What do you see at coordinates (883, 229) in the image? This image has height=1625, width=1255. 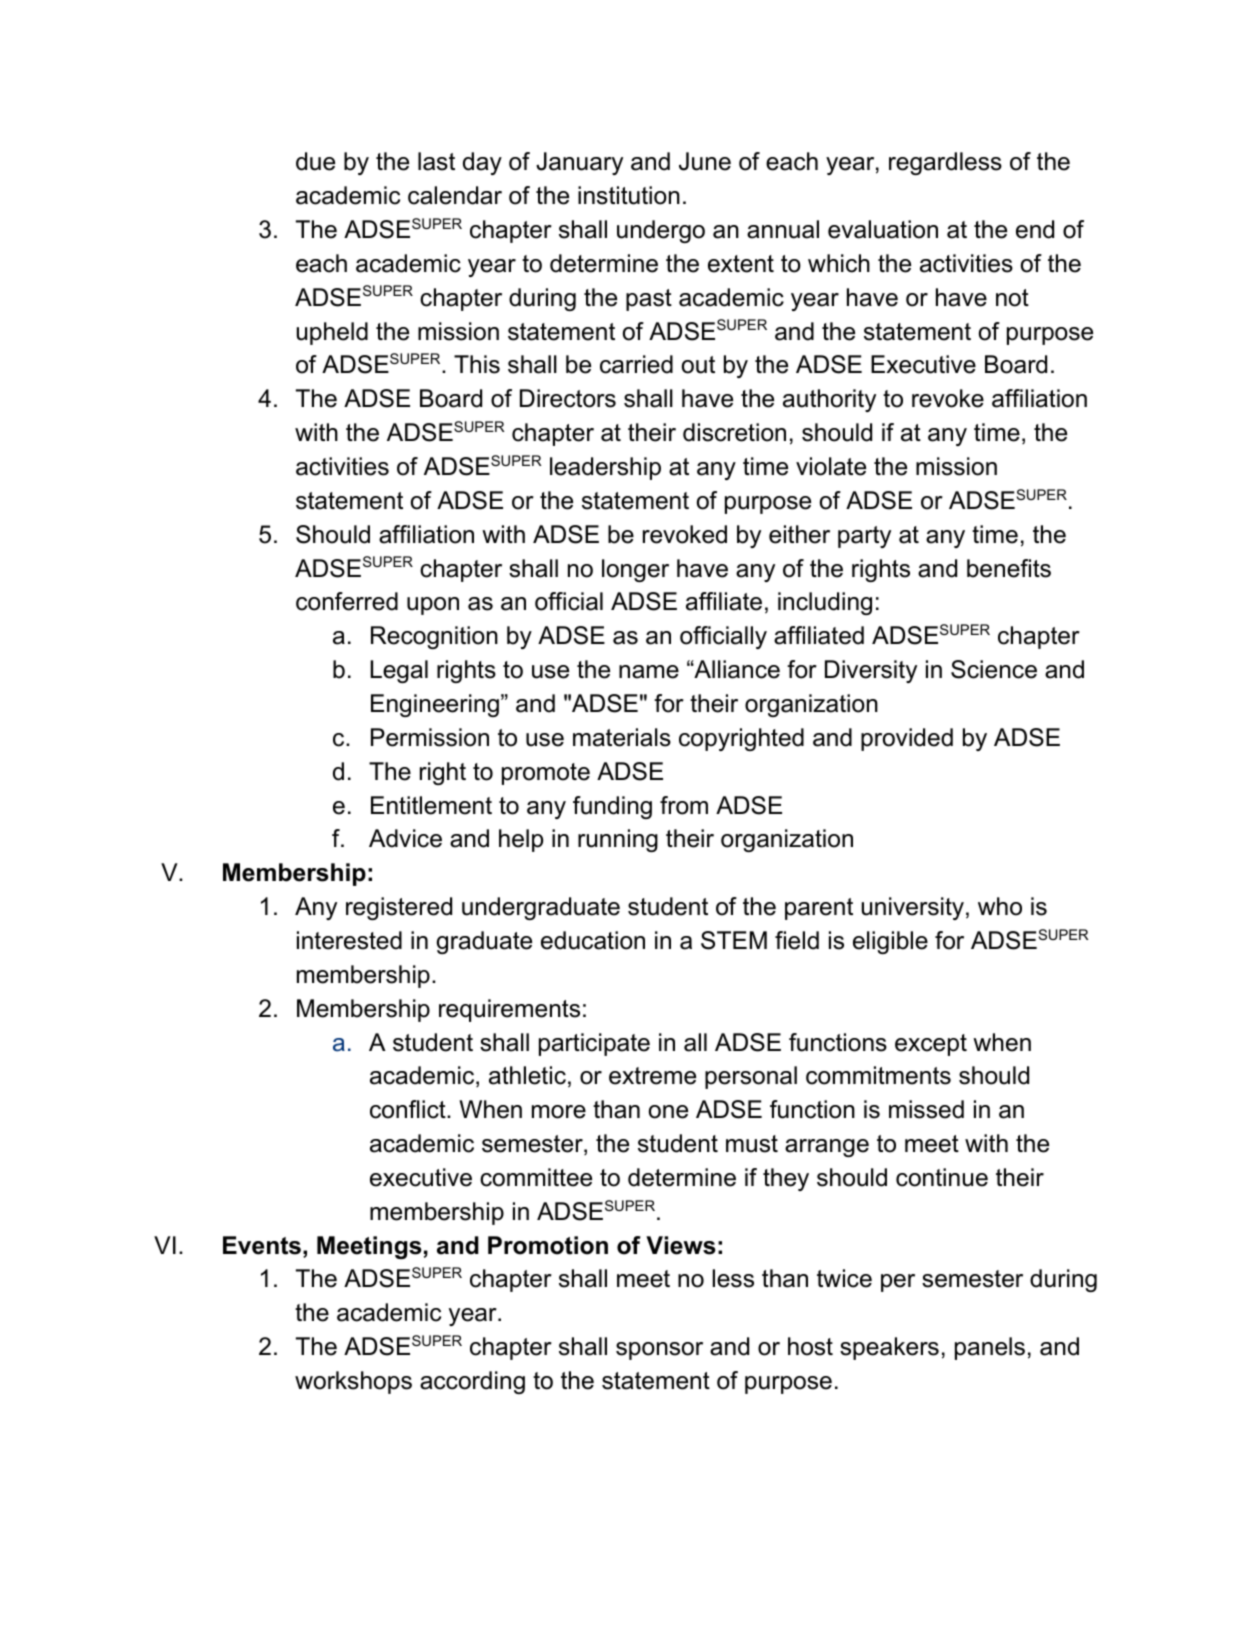 I see `evaluation` at bounding box center [883, 229].
